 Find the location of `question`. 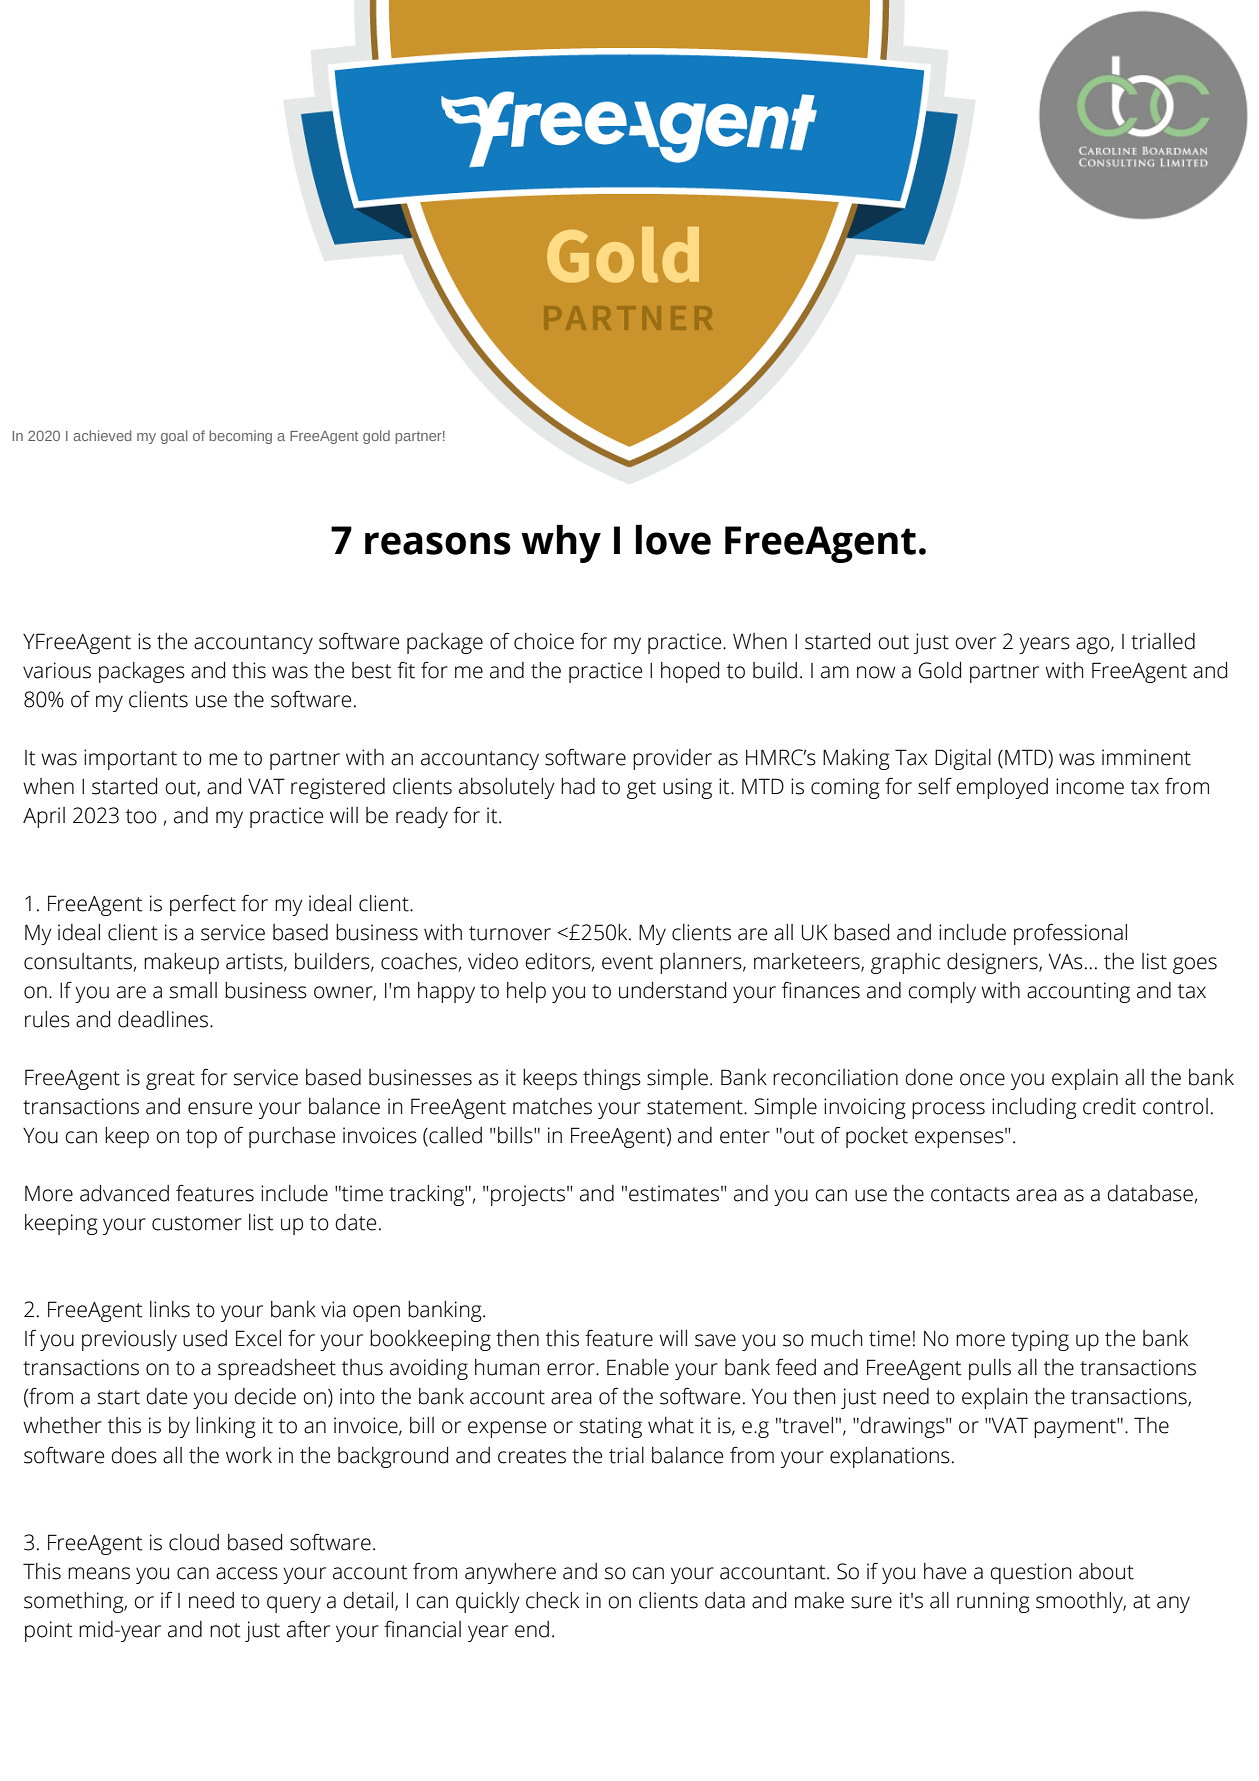

question is located at coordinates (1030, 1573).
